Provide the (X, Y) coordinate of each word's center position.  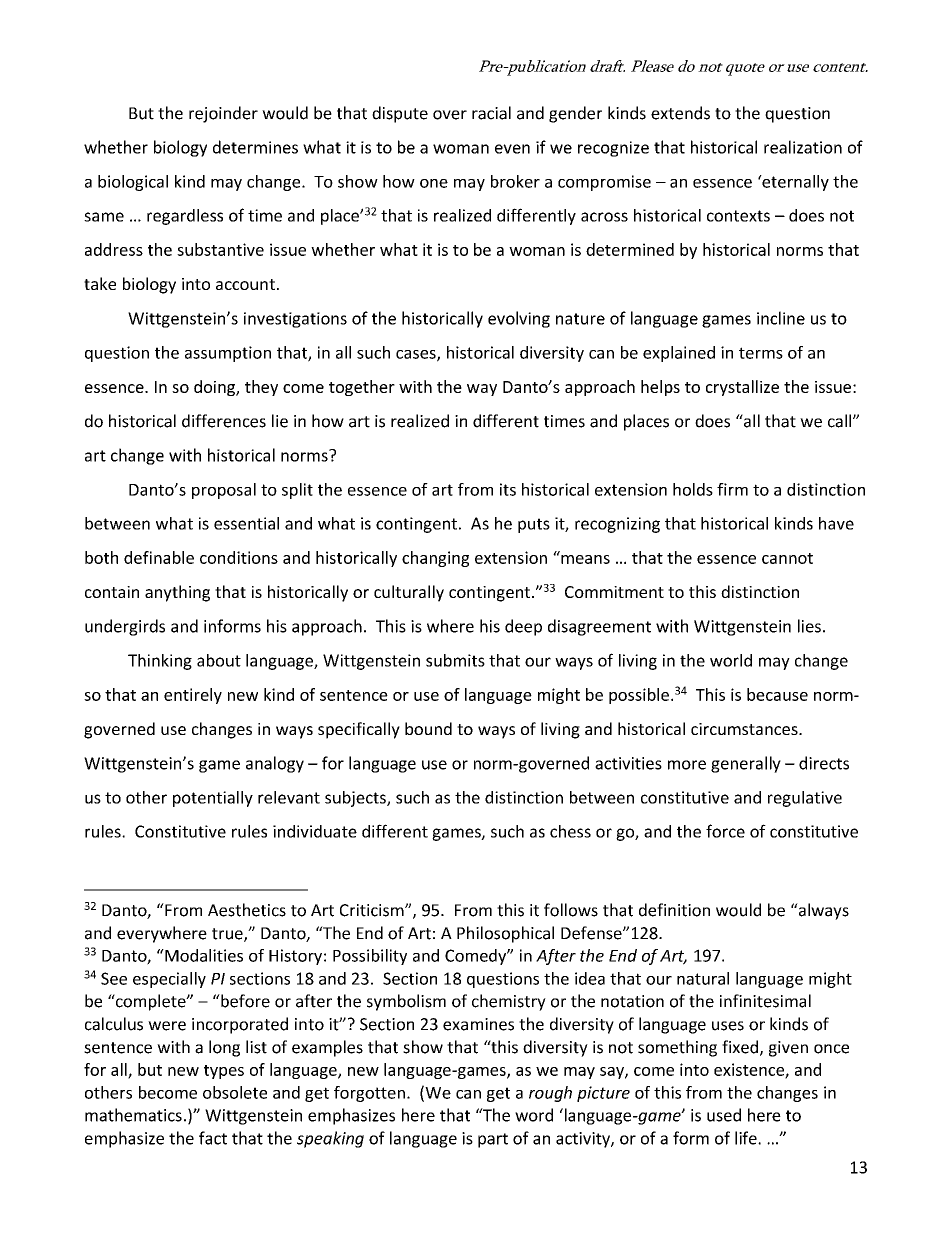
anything (177, 593)
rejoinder (223, 114)
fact (213, 1138)
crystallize (742, 388)
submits (455, 660)
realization (803, 147)
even (512, 149)
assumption (228, 354)
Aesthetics (247, 910)
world (731, 660)
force (725, 831)
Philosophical (505, 934)
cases (417, 355)
